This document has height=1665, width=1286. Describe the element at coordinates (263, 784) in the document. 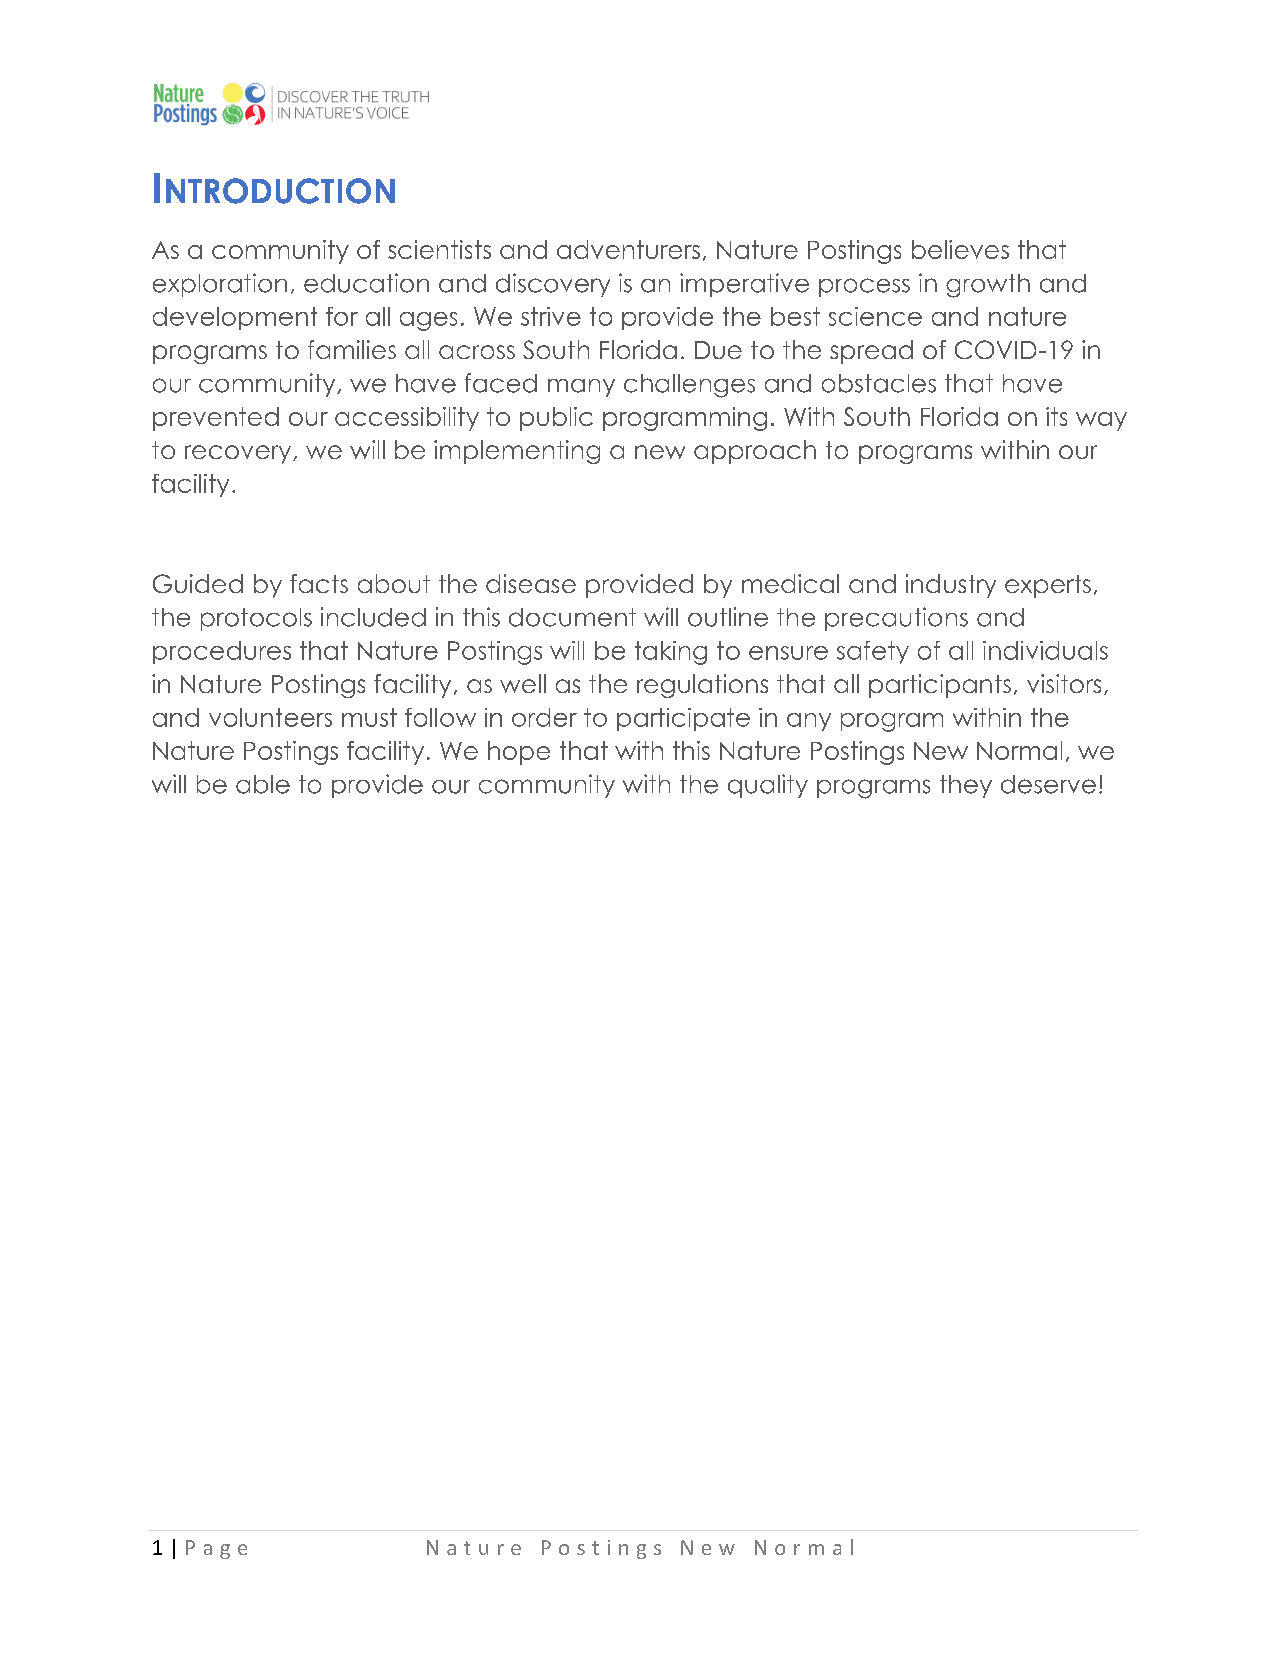

I see `able` at that location.
